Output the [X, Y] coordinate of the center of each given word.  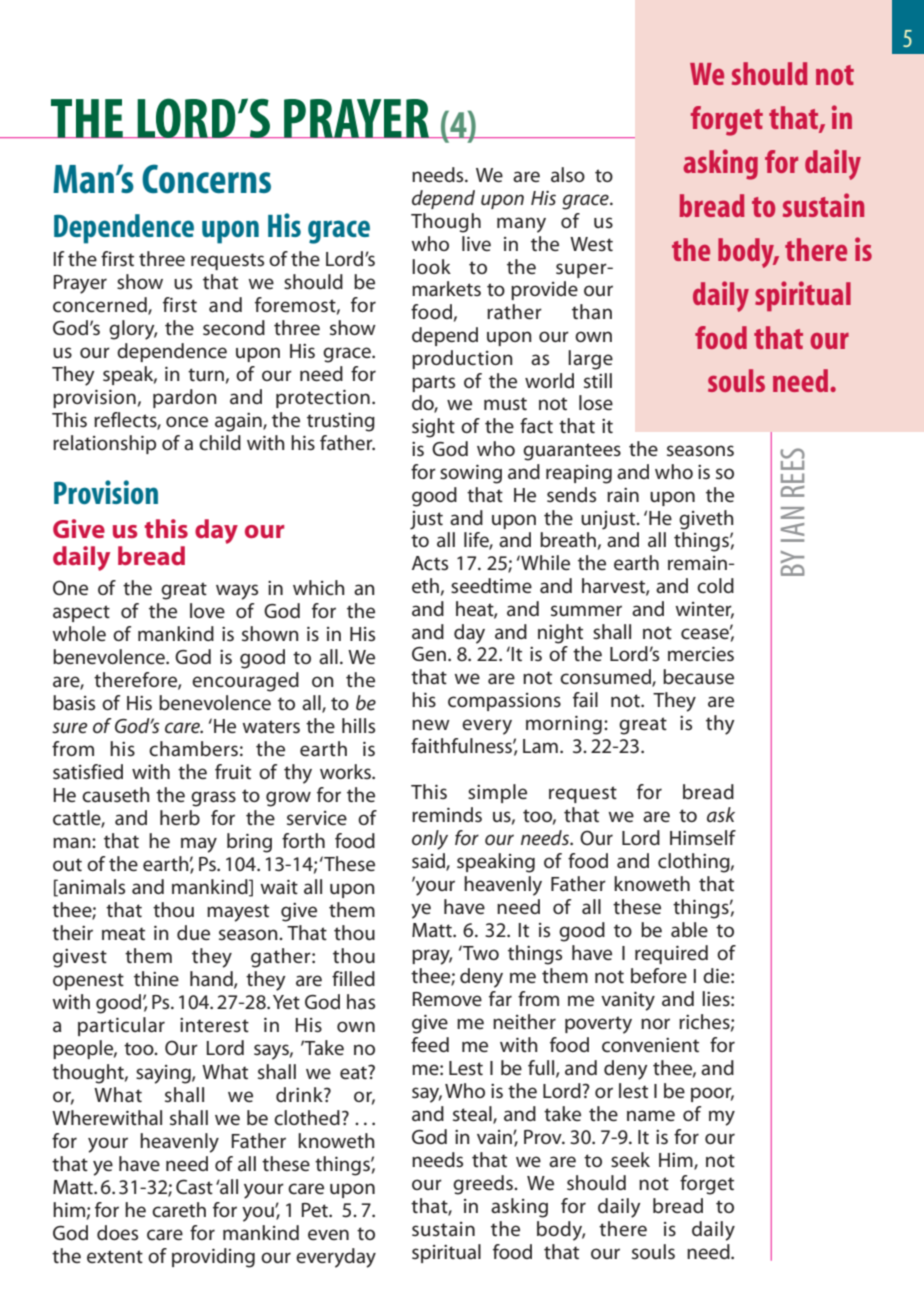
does [117, 1233]
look [431, 266]
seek [630, 1160]
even [328, 1234]
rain [623, 494]
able [689, 930]
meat [123, 934]
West [591, 244]
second [234, 328]
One [70, 588]
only [430, 840]
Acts [430, 563]
